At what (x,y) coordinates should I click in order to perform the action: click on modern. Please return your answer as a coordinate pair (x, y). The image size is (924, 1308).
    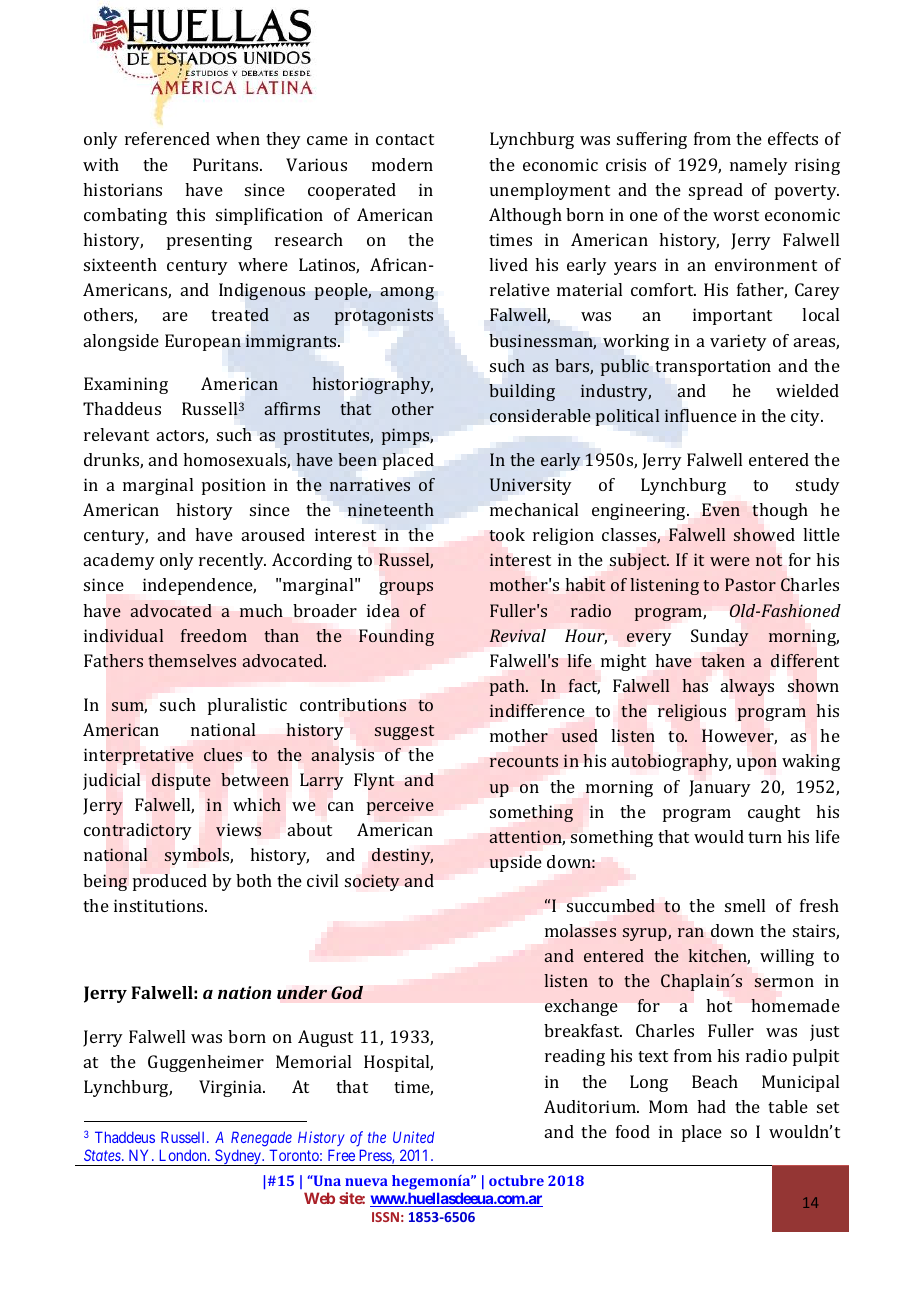
    Looking at the image, I should click on (402, 164).
